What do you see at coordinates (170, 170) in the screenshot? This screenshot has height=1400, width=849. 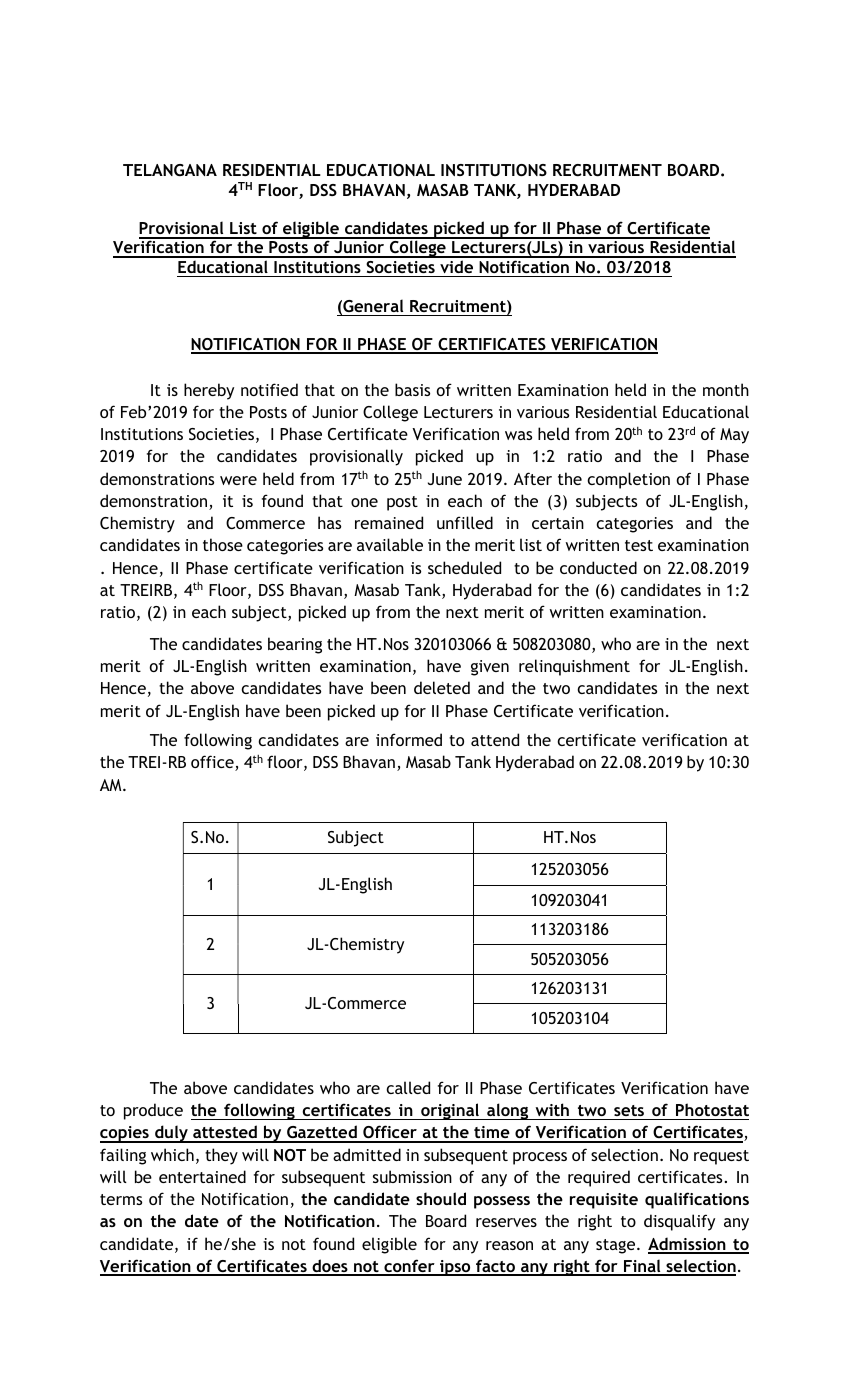 I see `TELANGANA` at bounding box center [170, 170].
